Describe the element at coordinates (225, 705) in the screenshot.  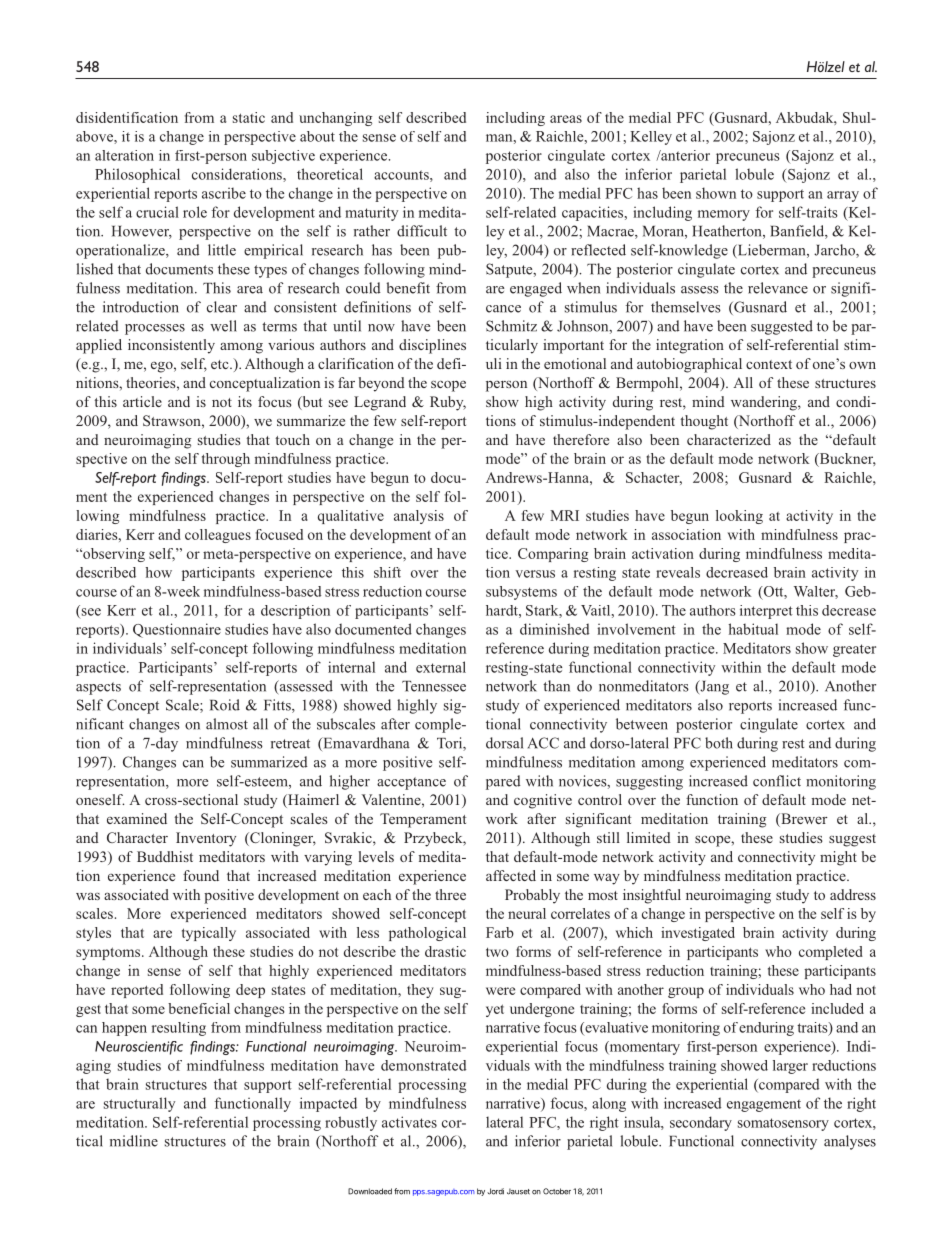
I see `Roid` at that location.
